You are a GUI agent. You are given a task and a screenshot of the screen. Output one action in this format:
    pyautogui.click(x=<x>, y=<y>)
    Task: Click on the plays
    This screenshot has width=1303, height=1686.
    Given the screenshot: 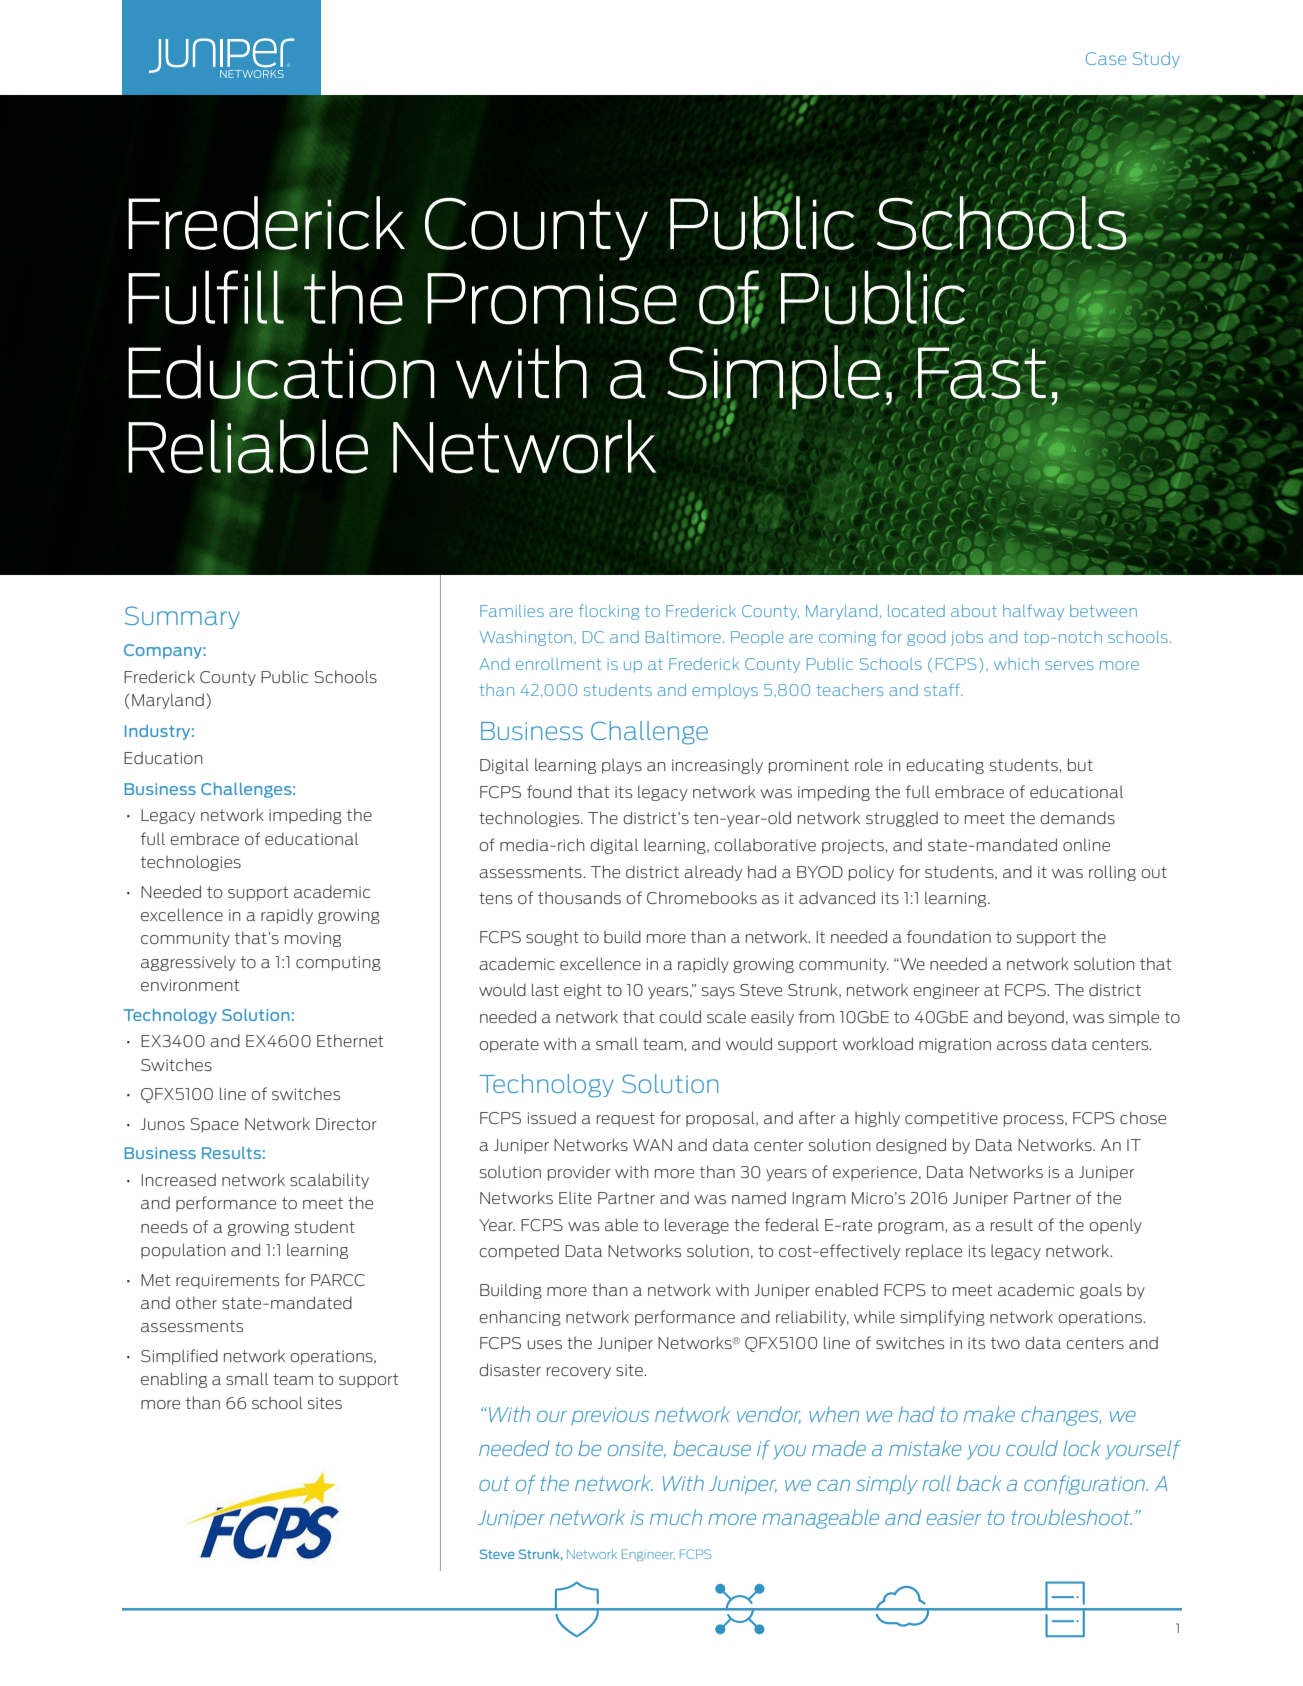 What is the action you would take?
    pyautogui.click(x=622, y=766)
